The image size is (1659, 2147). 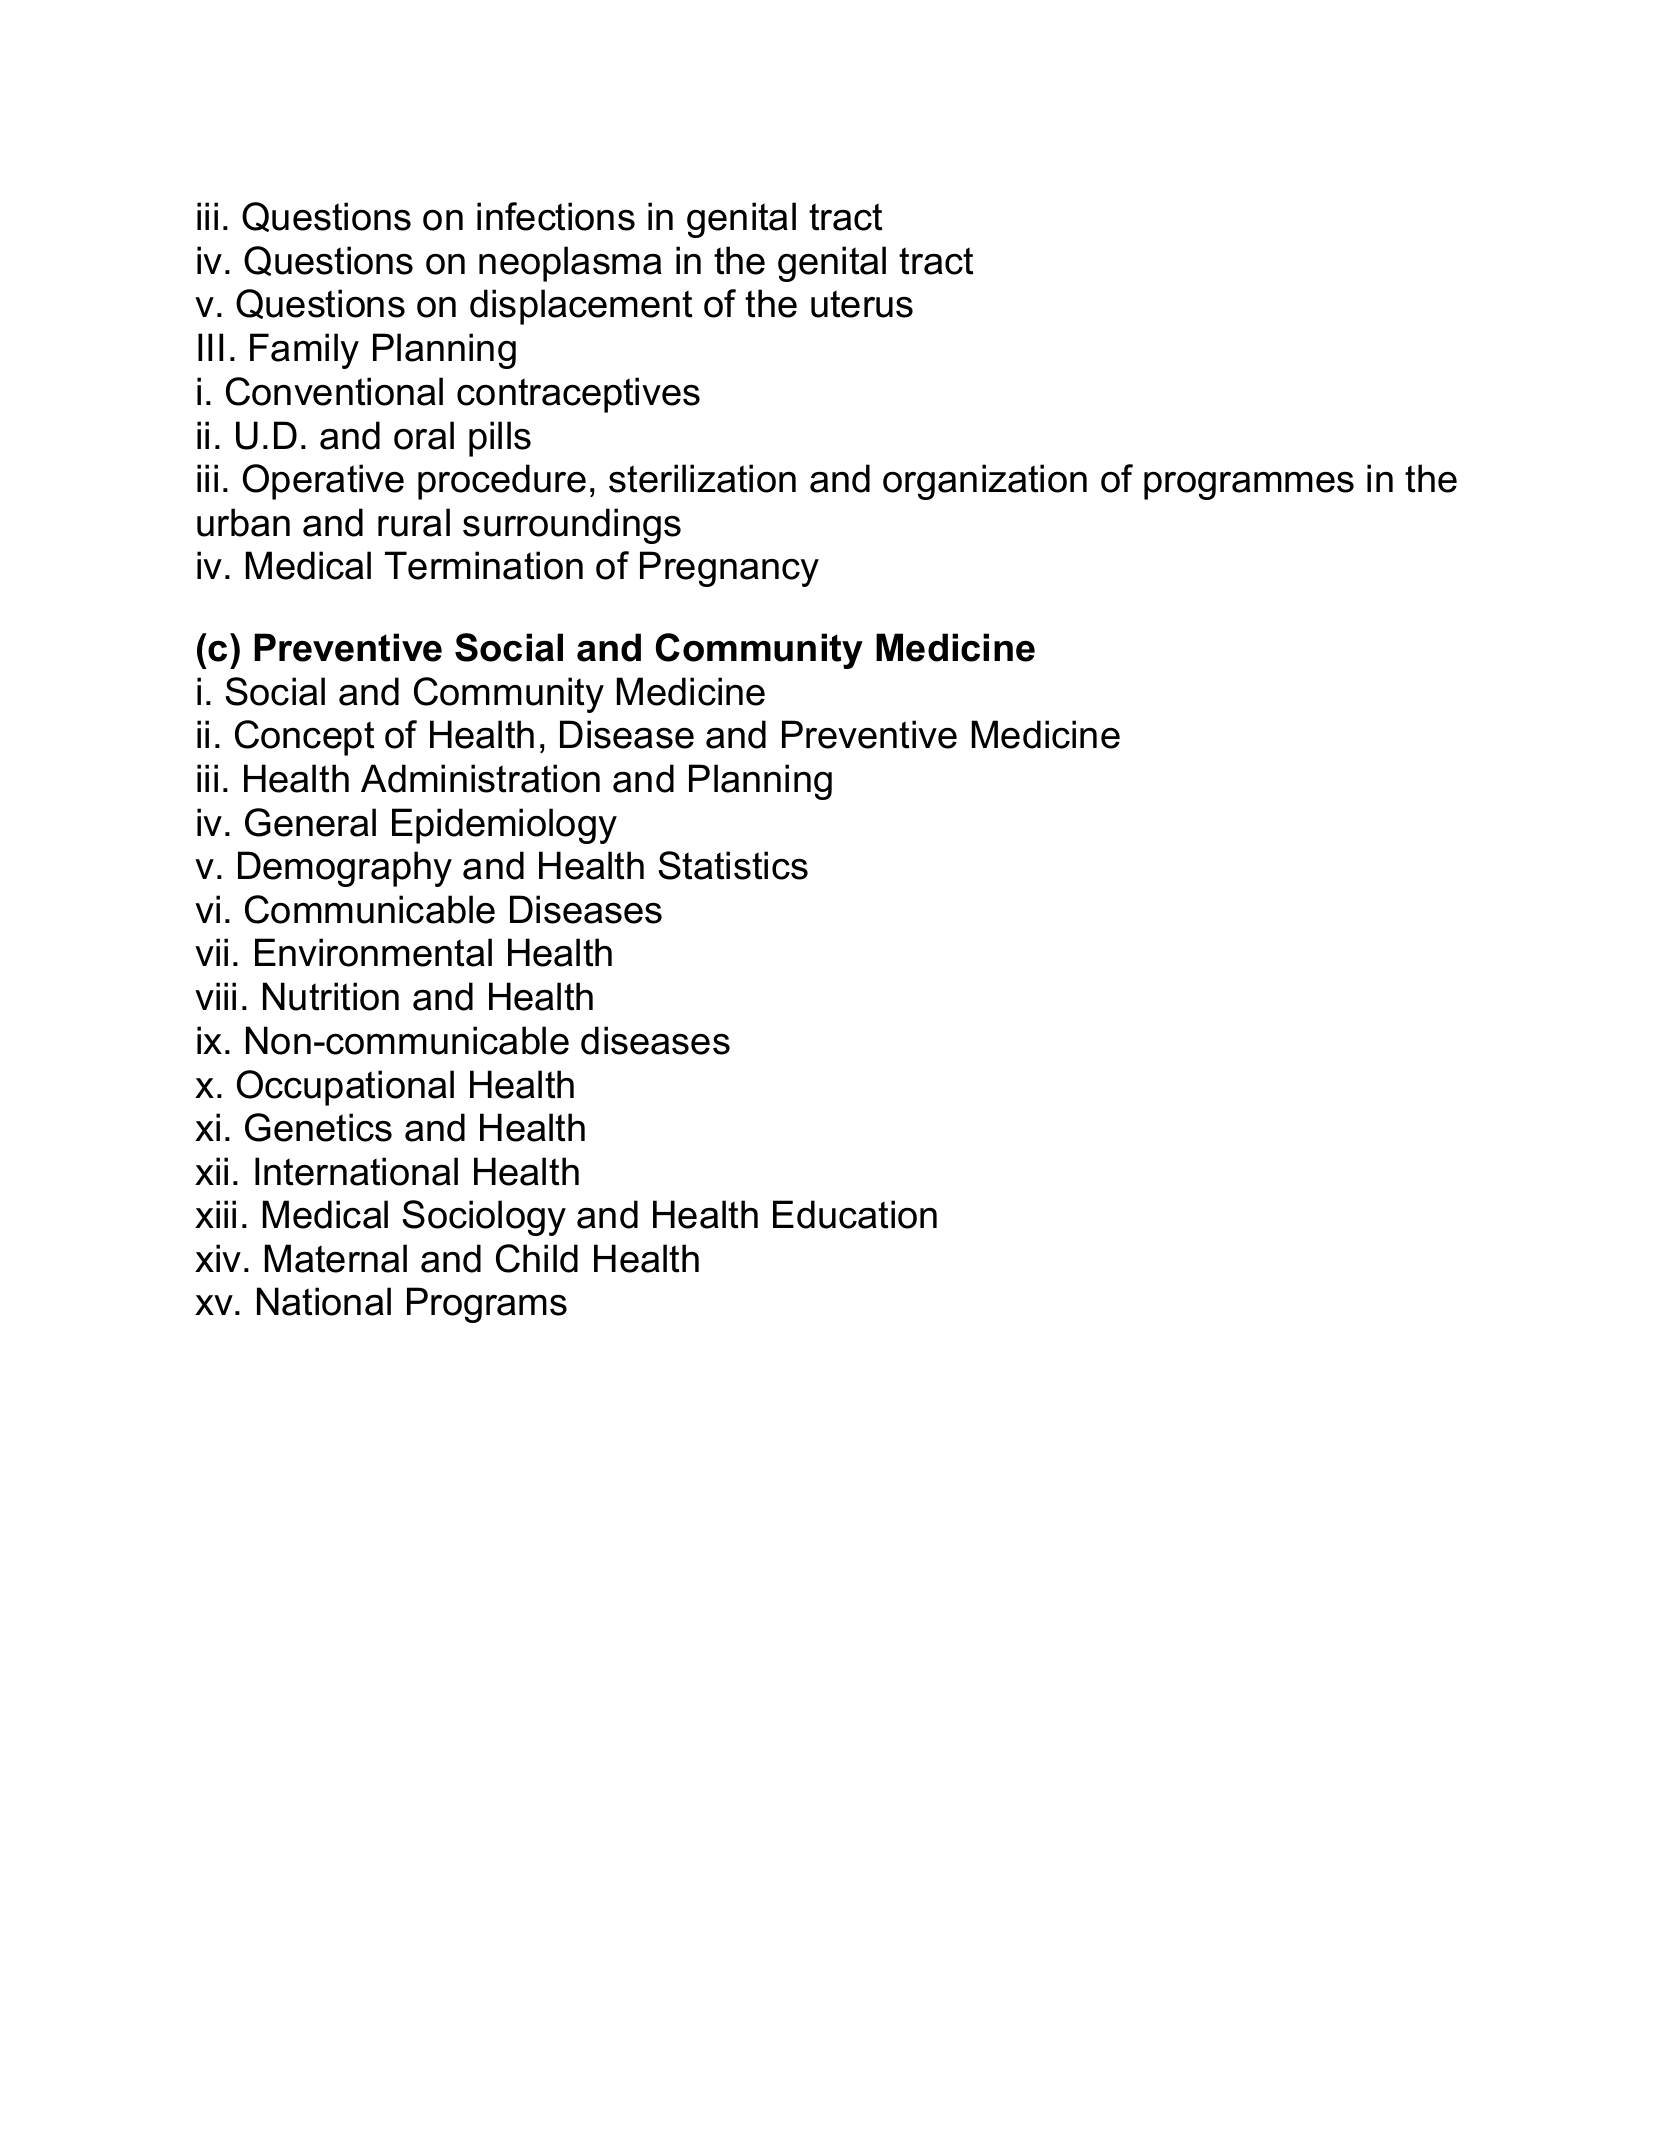 What do you see at coordinates (1249, 486) in the screenshot?
I see `programmes` at bounding box center [1249, 486].
